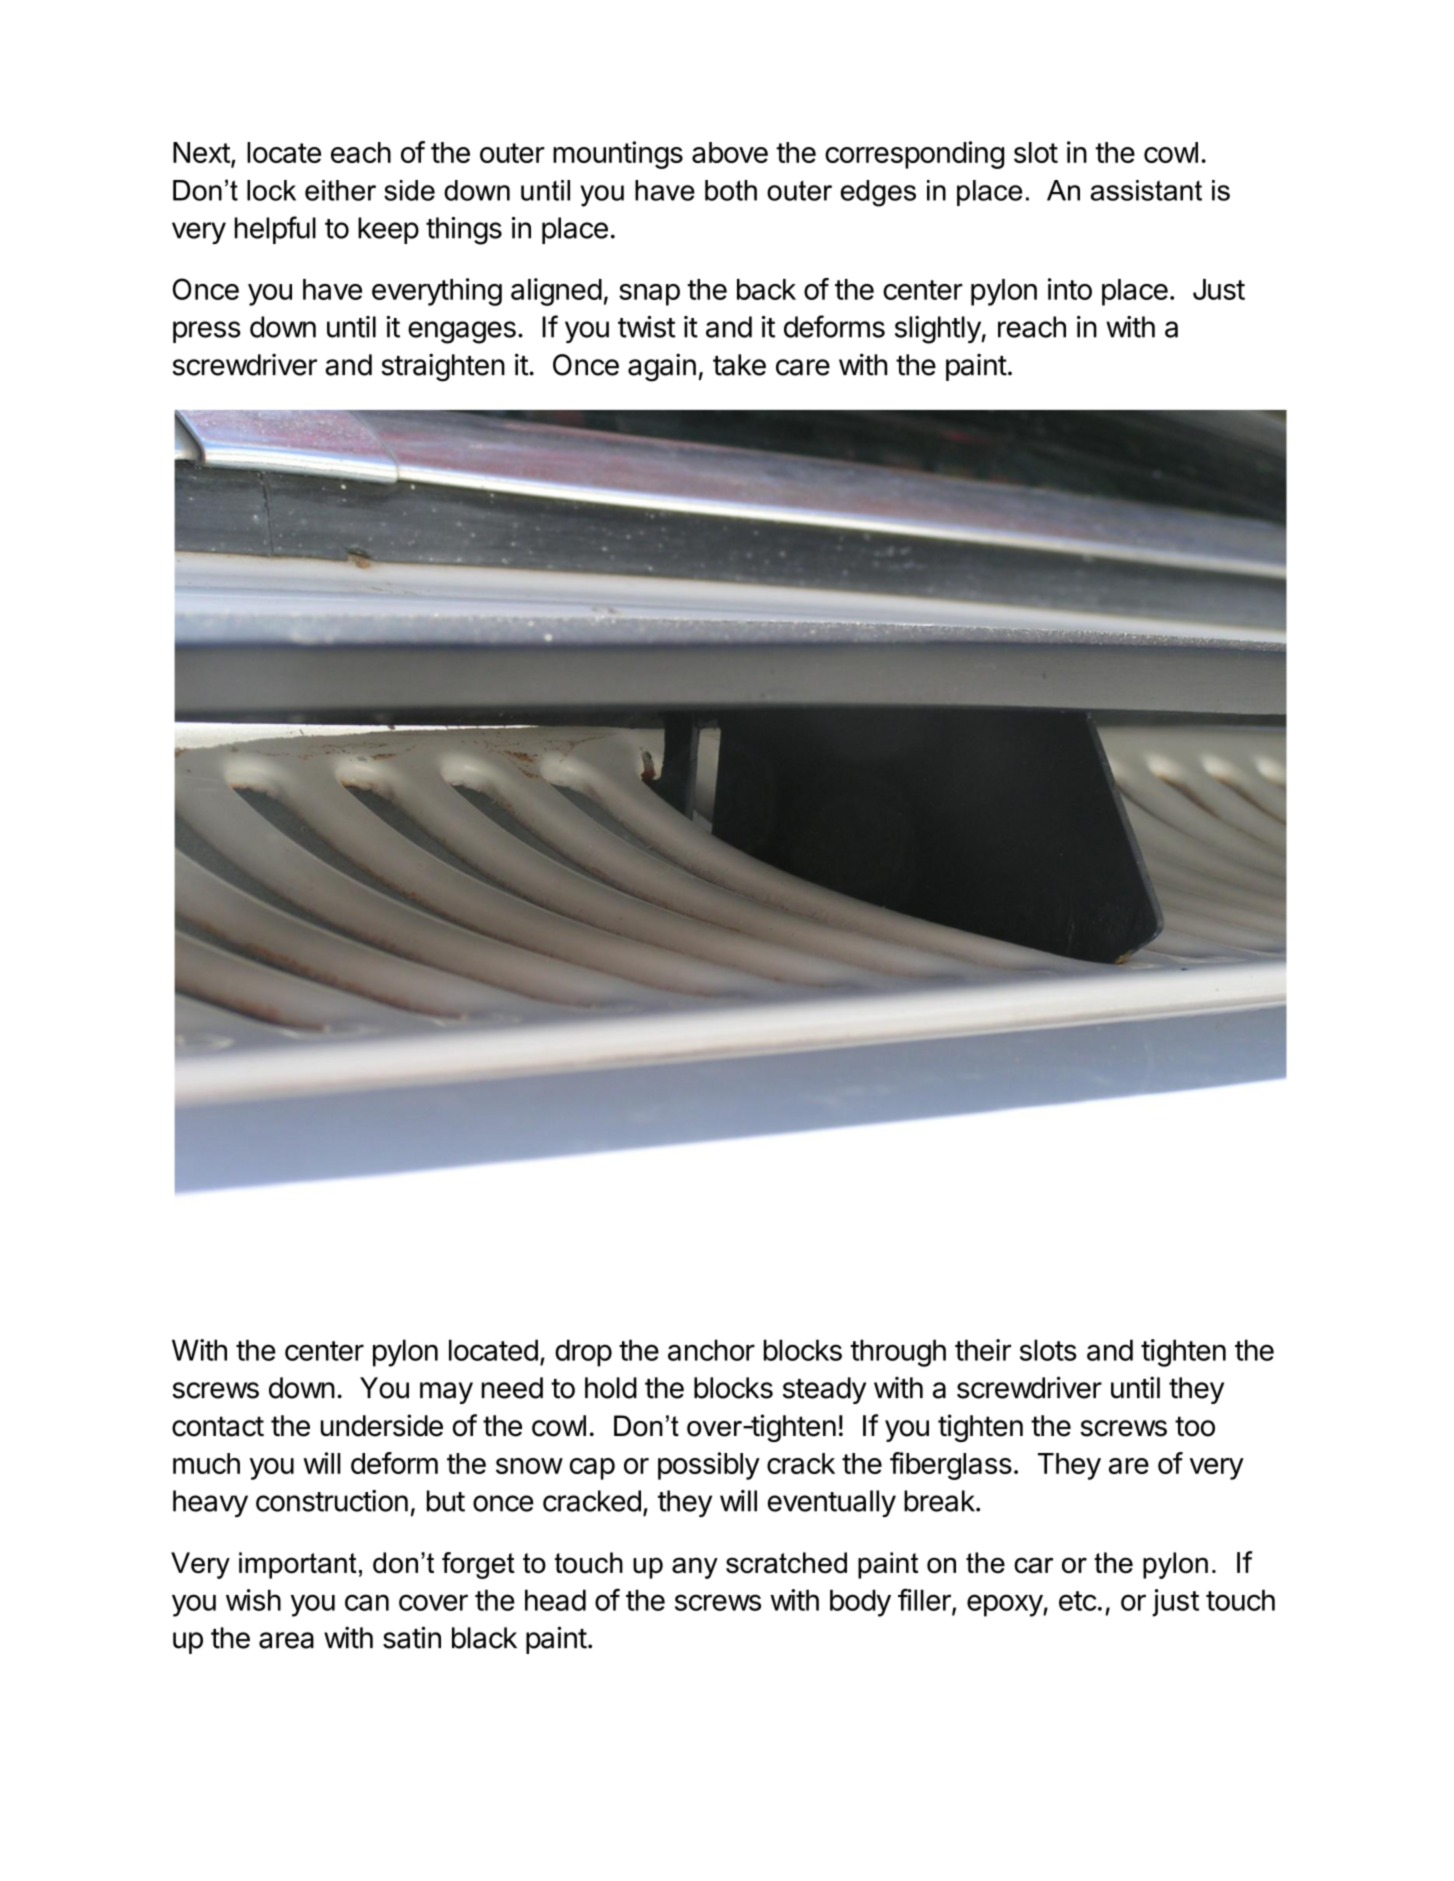  Describe the element at coordinates (695, 1568) in the image. I see `any` at that location.
